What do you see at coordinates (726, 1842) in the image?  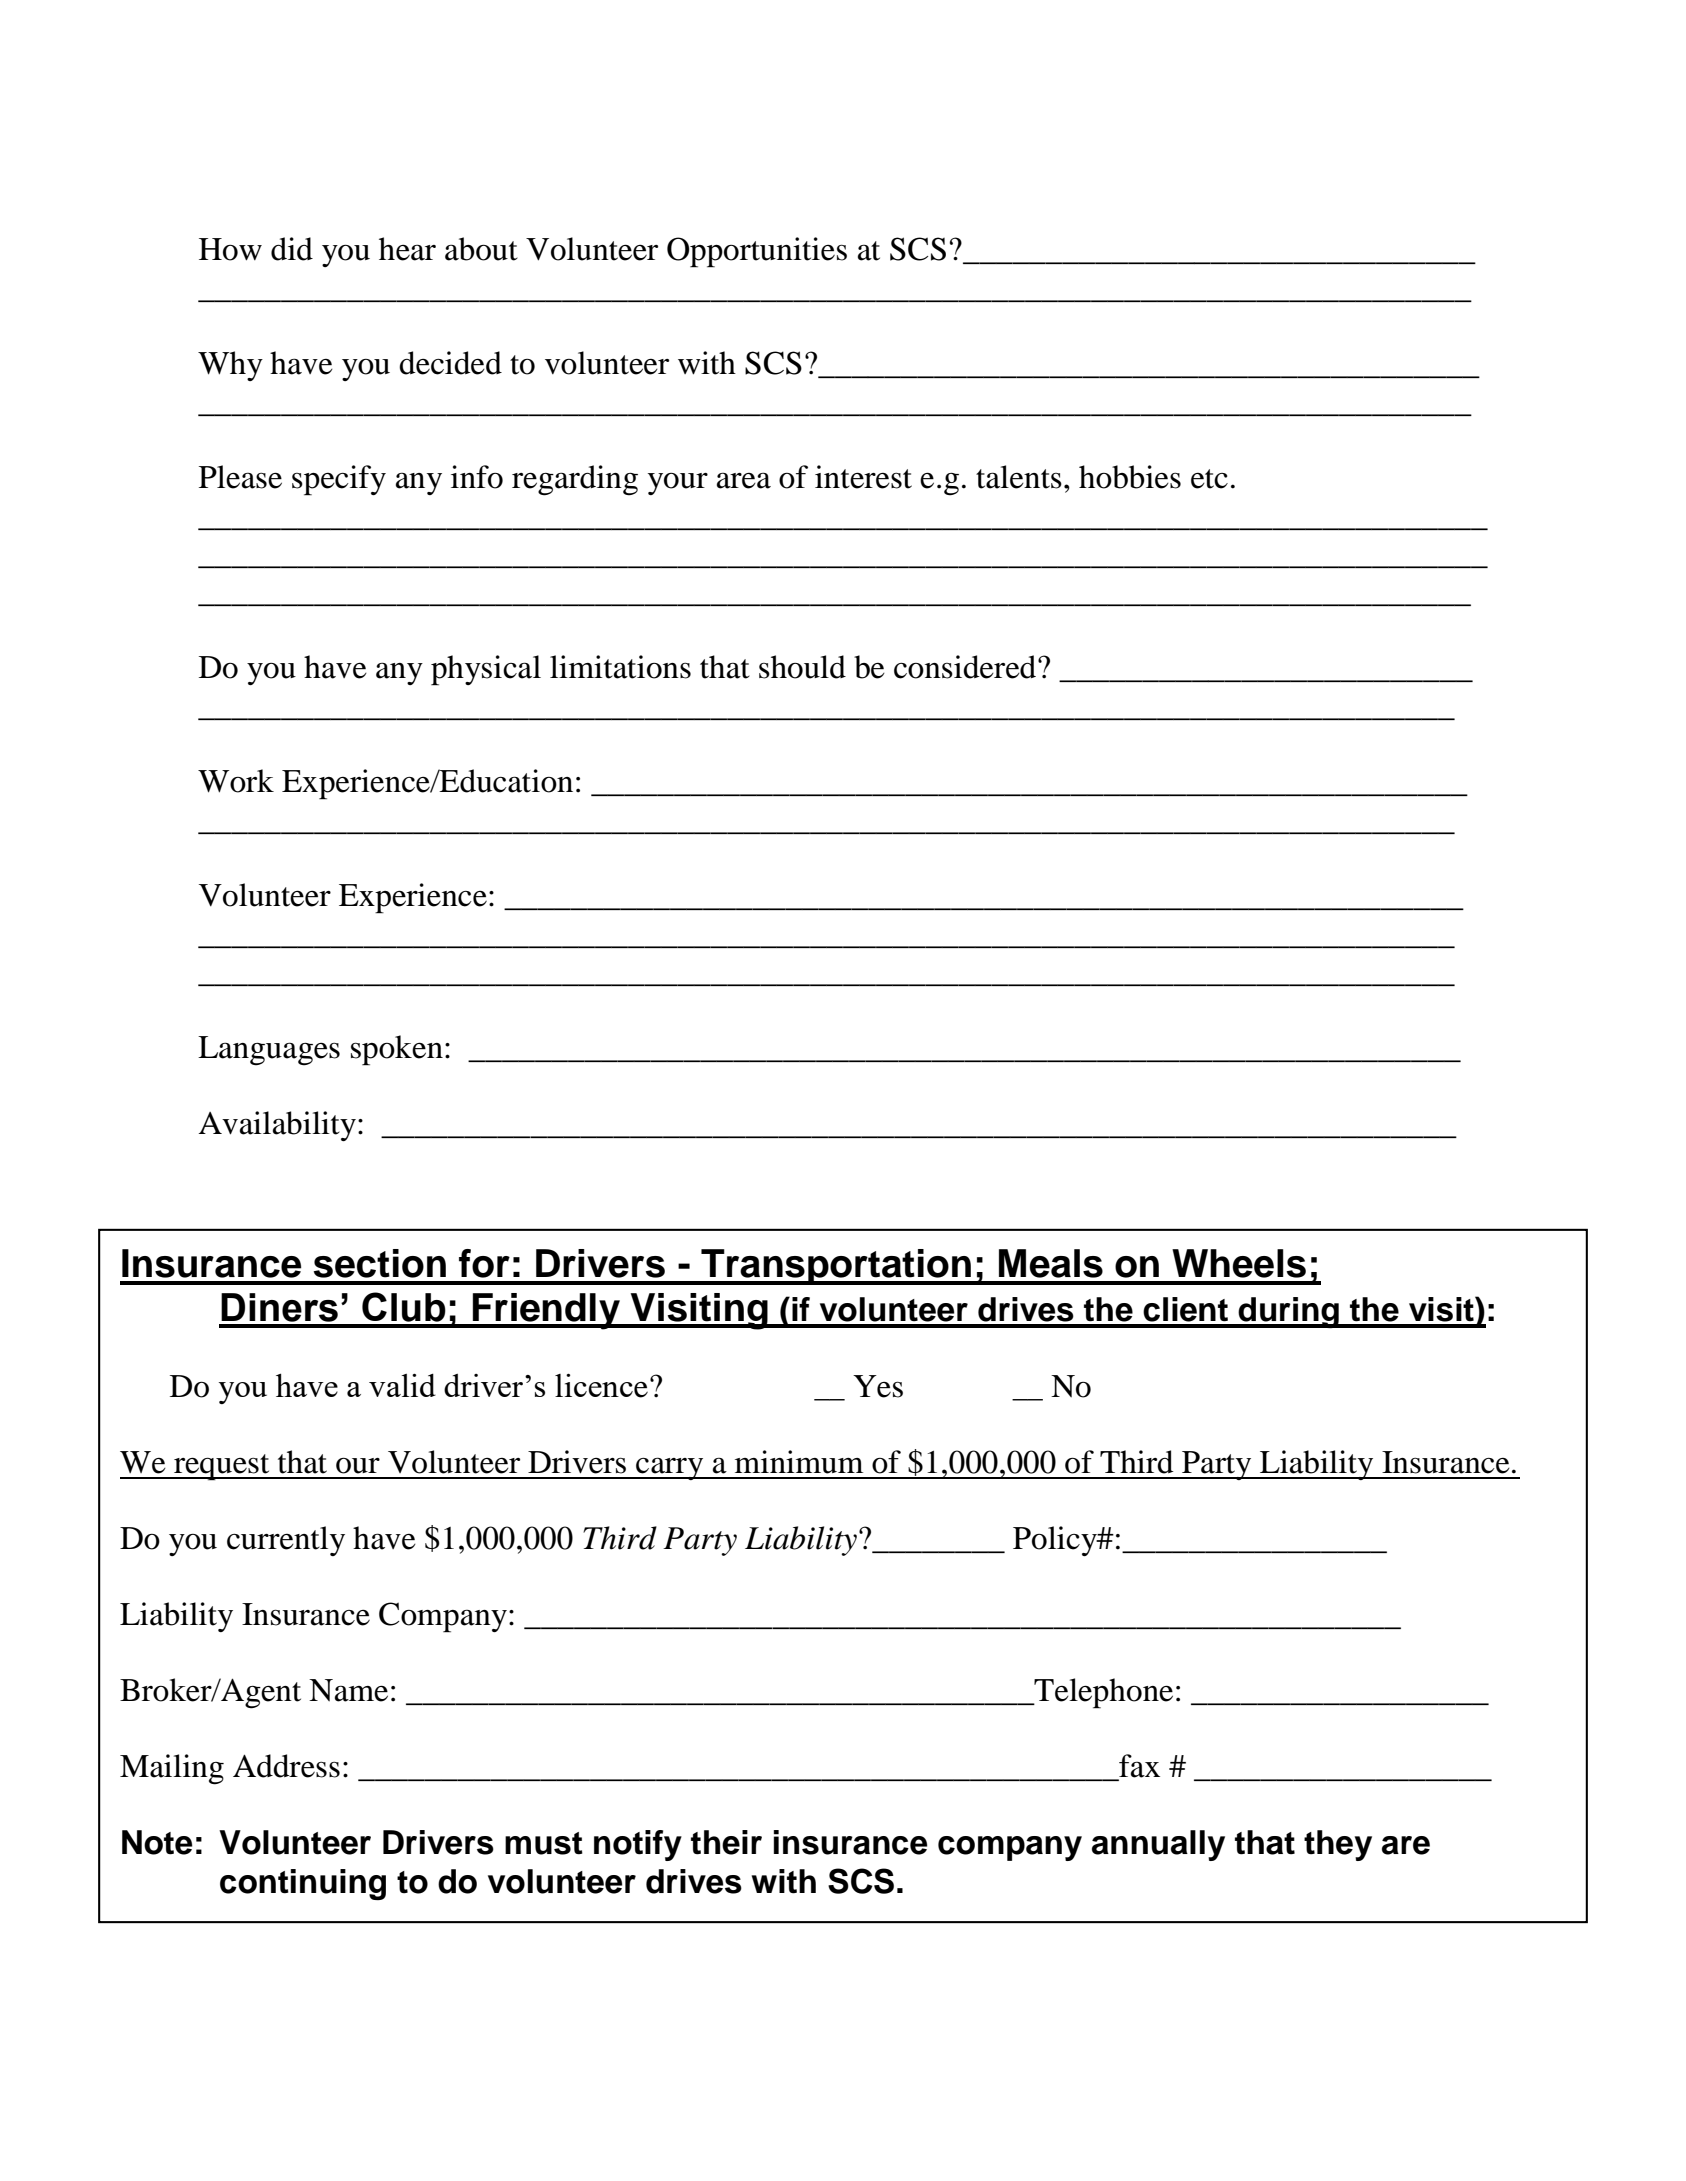 I see `their` at bounding box center [726, 1842].
